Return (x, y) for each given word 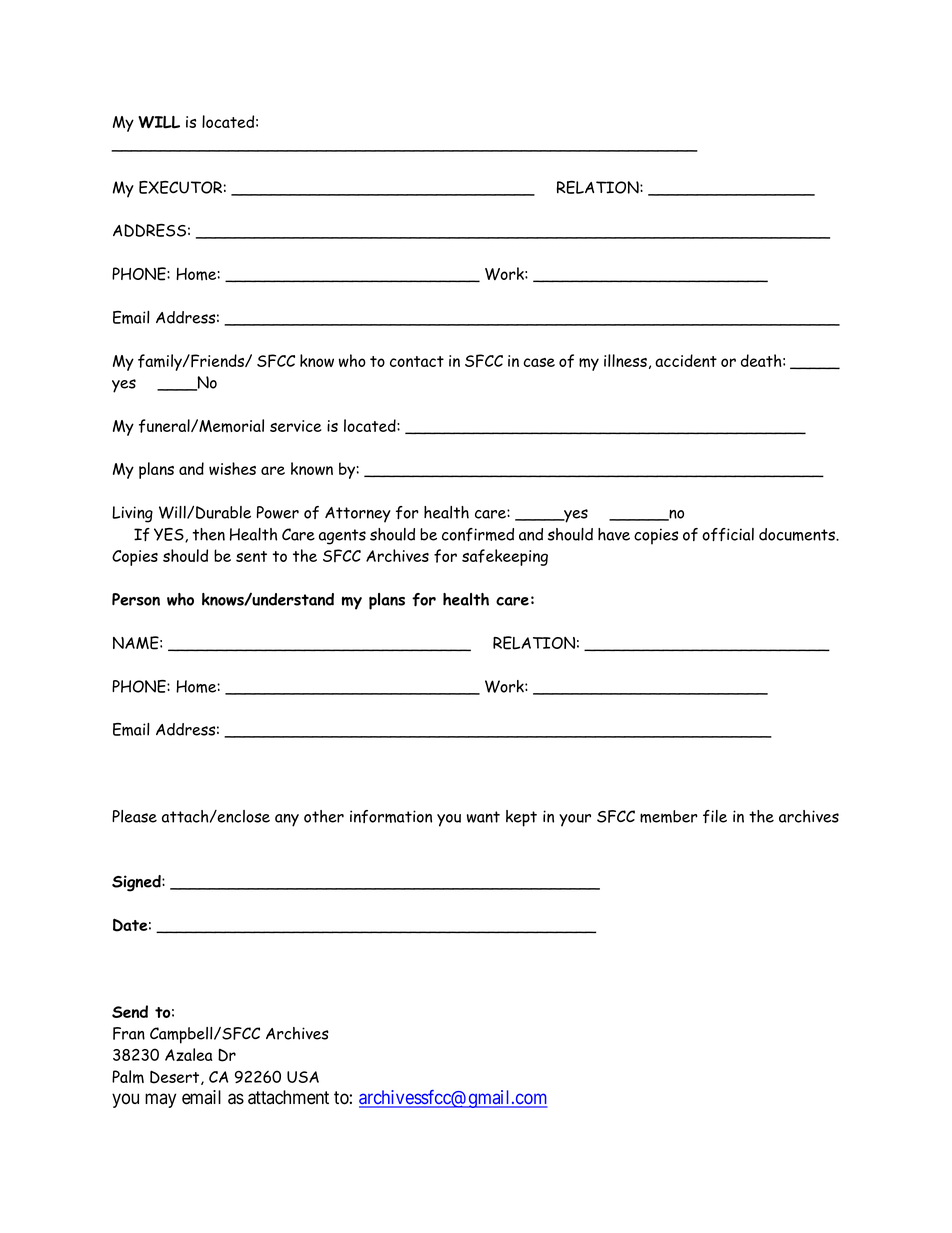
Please (134, 816)
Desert (176, 1077)
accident (686, 360)
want (483, 817)
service (296, 426)
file (715, 816)
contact (417, 361)
